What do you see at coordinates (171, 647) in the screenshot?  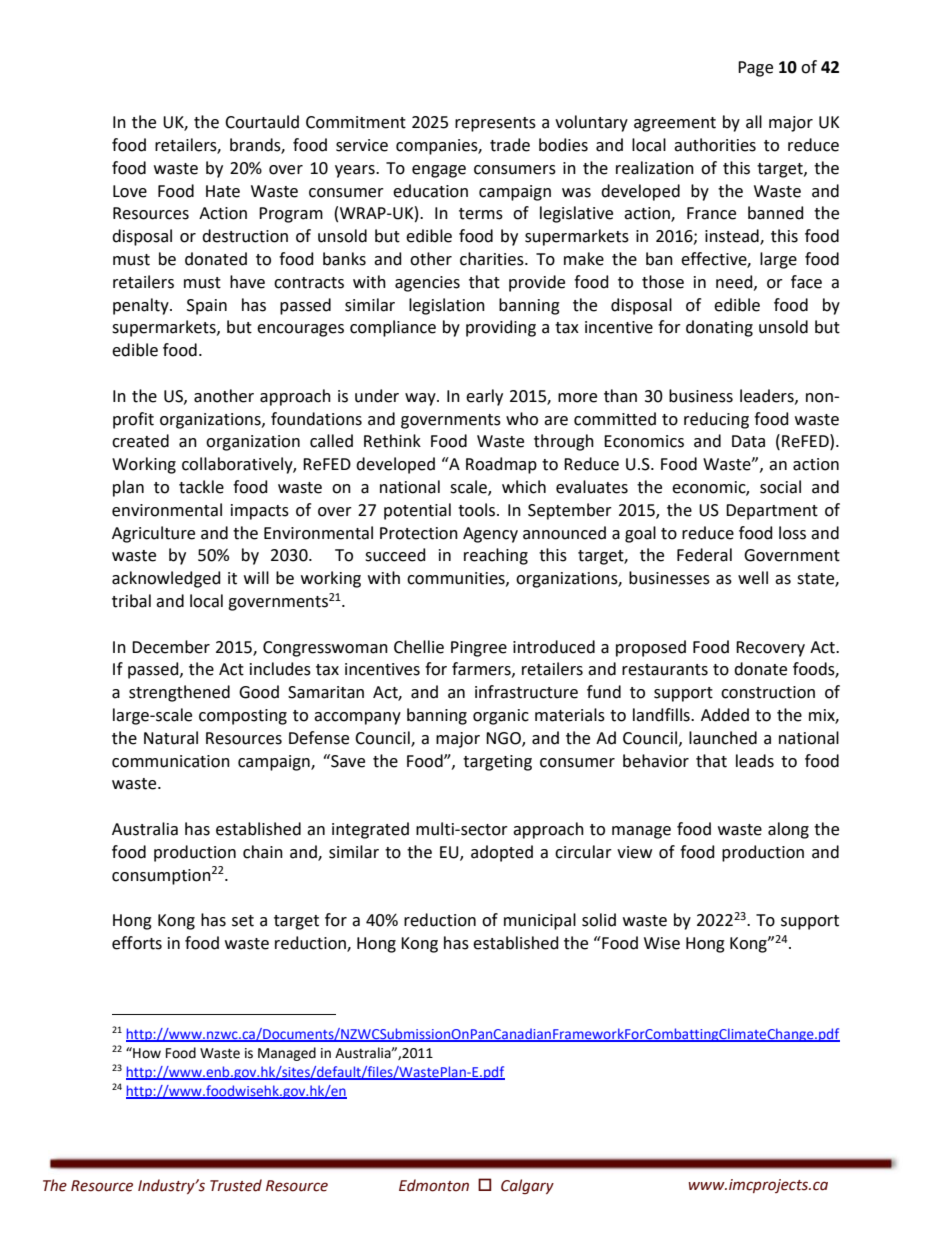 I see `December` at bounding box center [171, 647].
